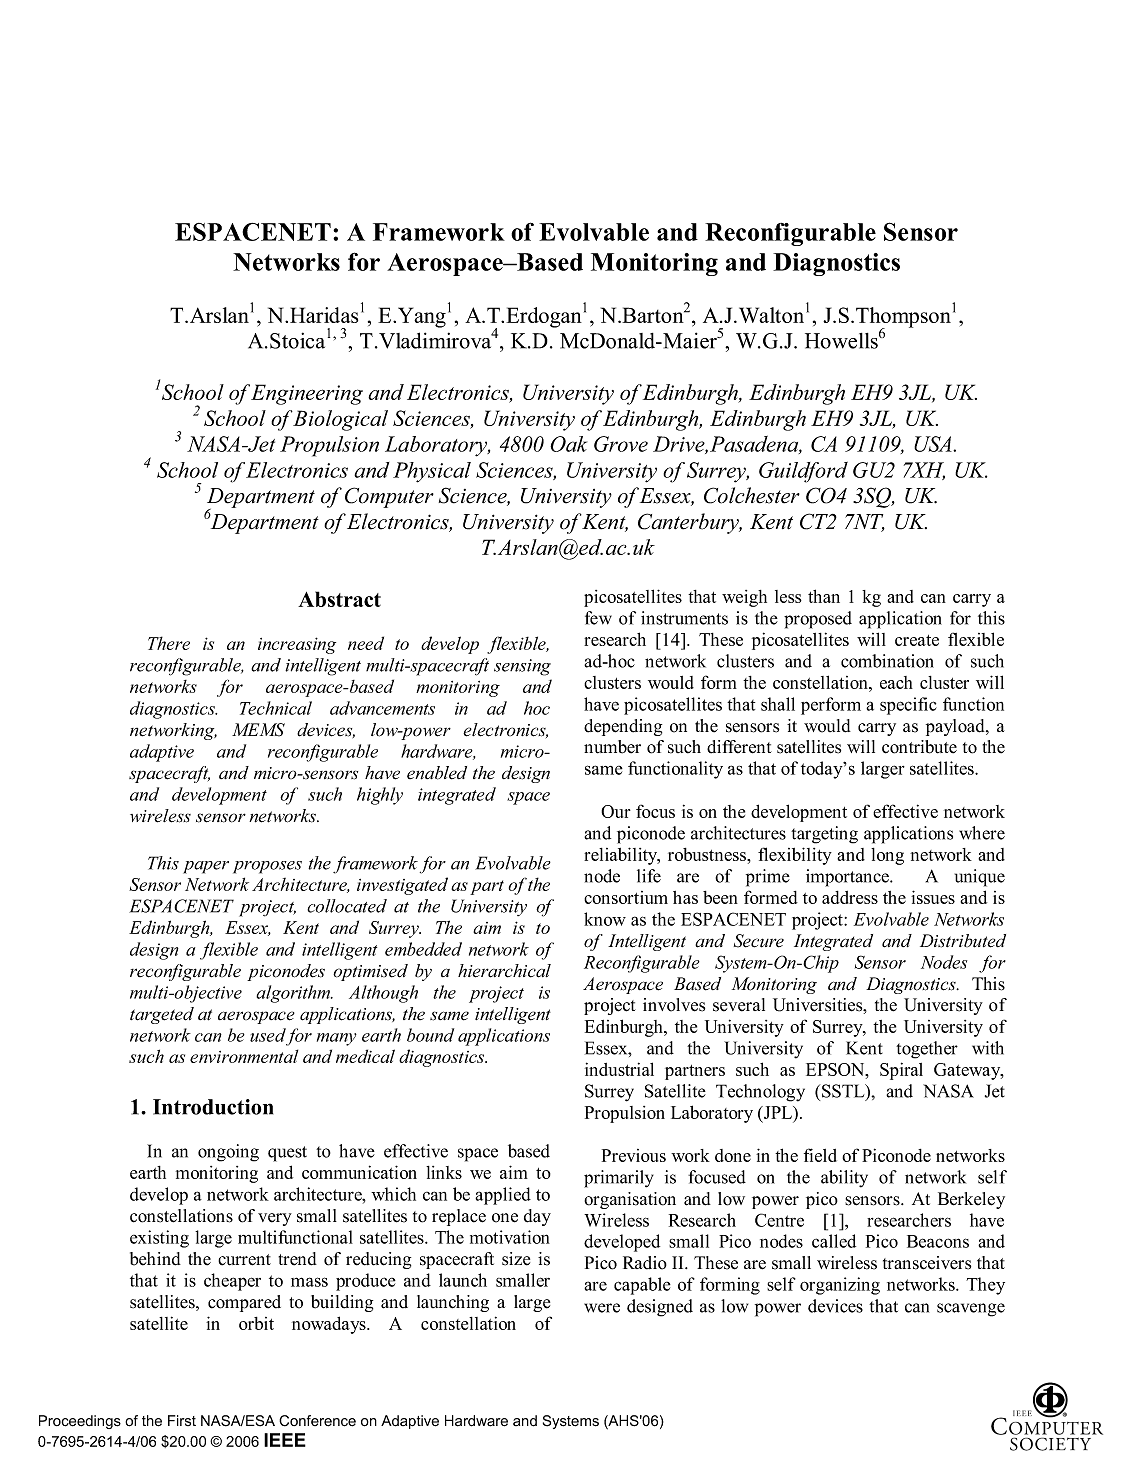  What do you see at coordinates (568, 444) in the screenshot?
I see `Oak` at bounding box center [568, 444].
